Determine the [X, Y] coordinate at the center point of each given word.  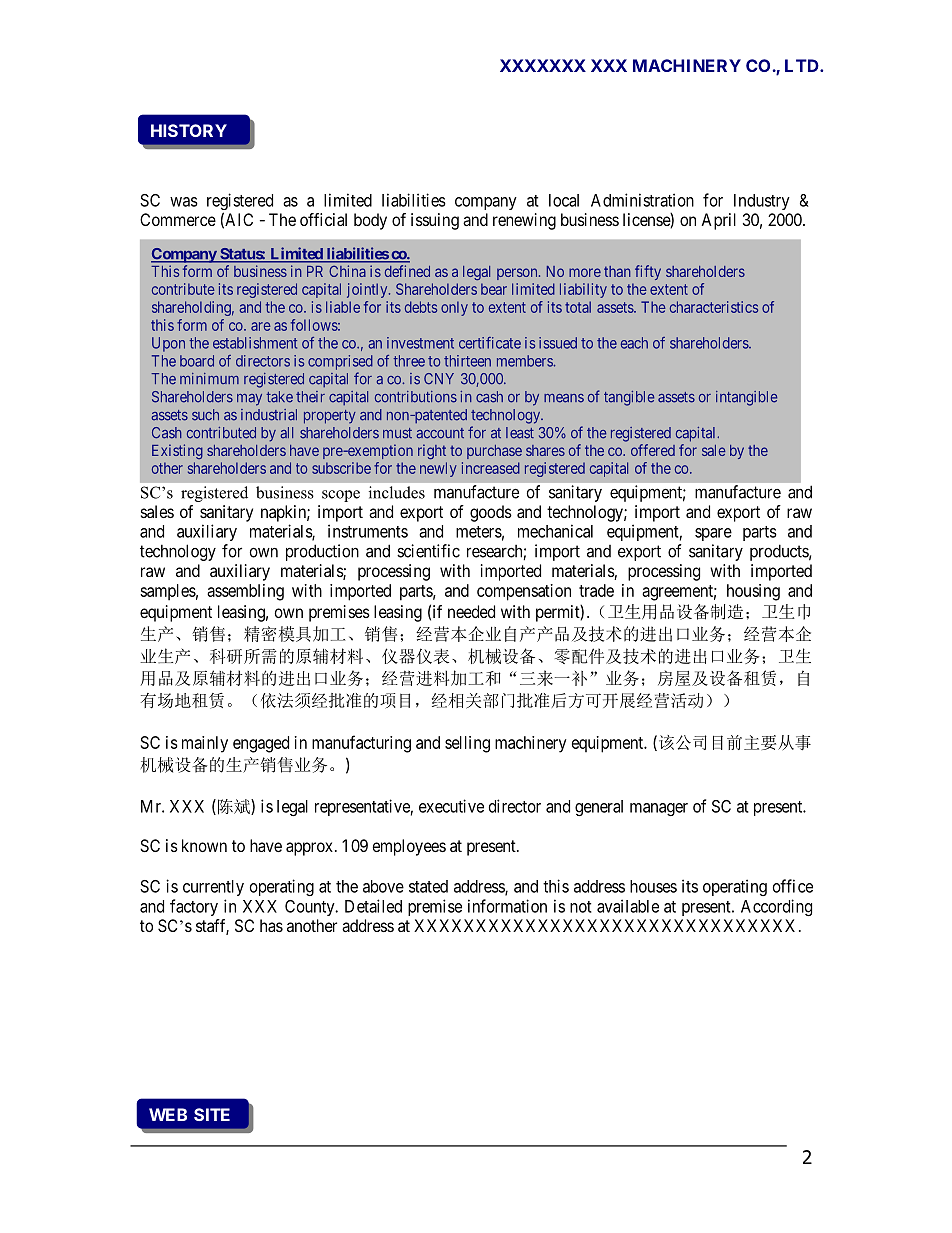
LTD [803, 65]
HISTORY [189, 130]
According [776, 907]
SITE [212, 1114]
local [564, 200]
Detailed [373, 906]
